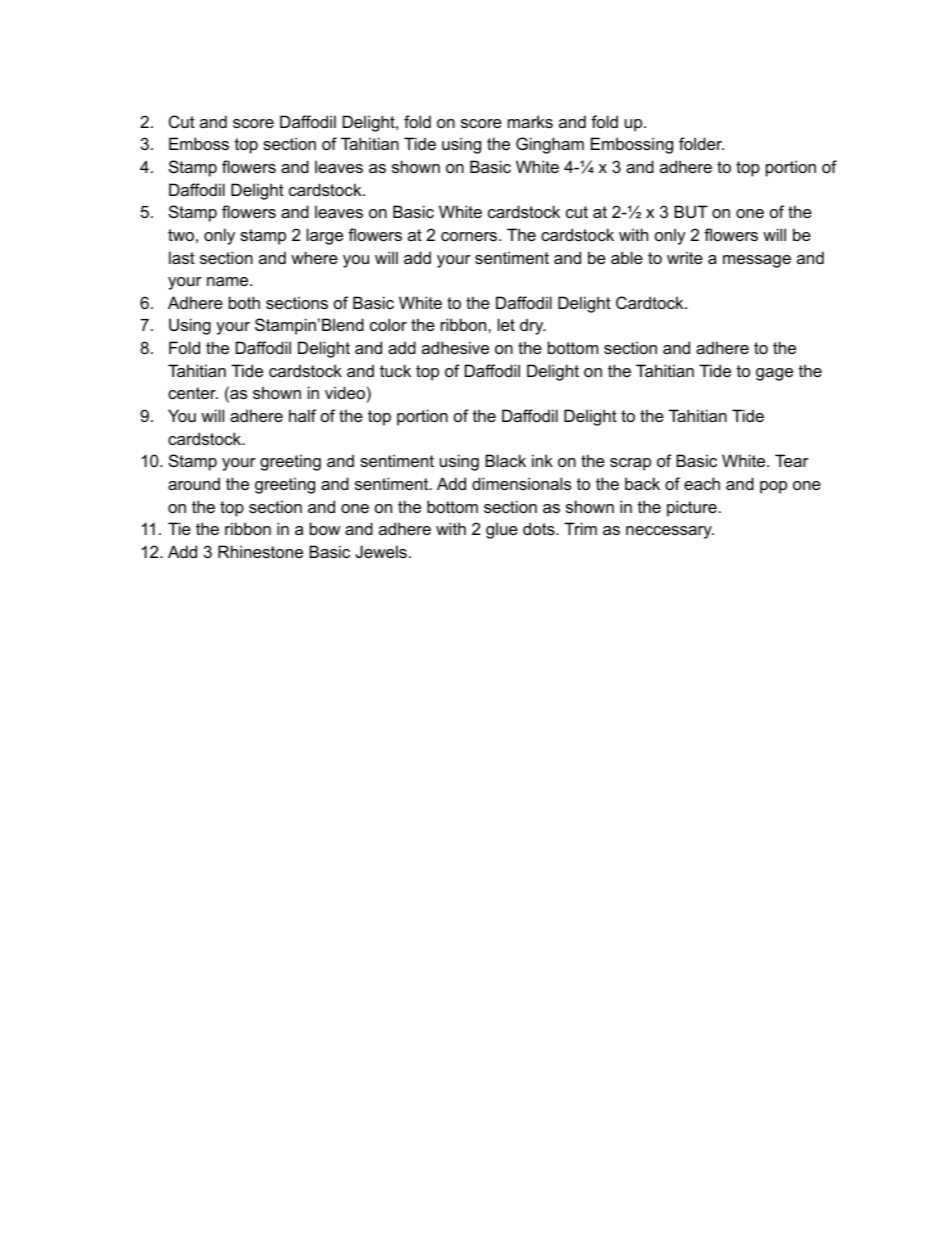  I want to click on half, so click(302, 415).
